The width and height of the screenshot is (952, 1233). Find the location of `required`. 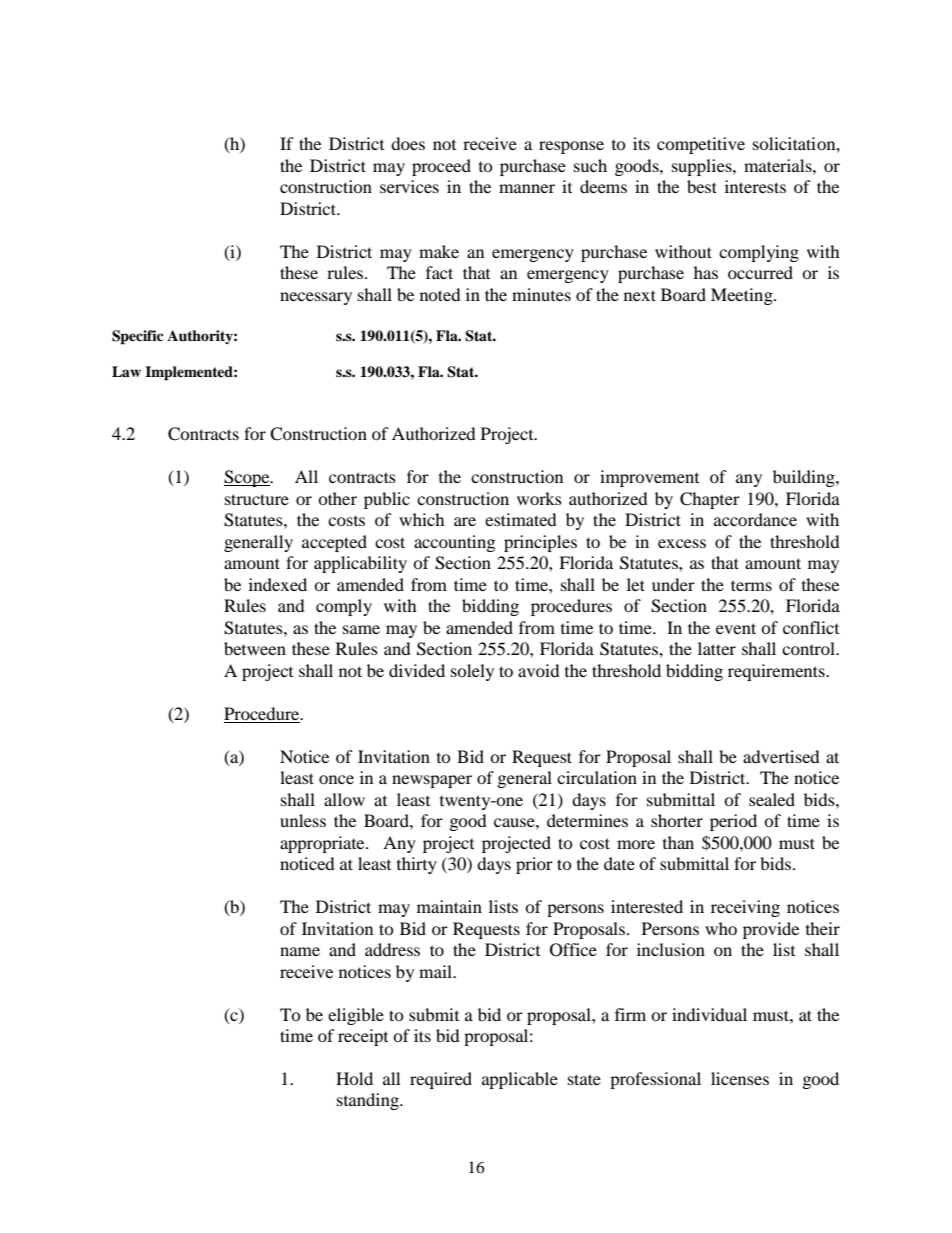

required is located at coordinates (441, 1080).
